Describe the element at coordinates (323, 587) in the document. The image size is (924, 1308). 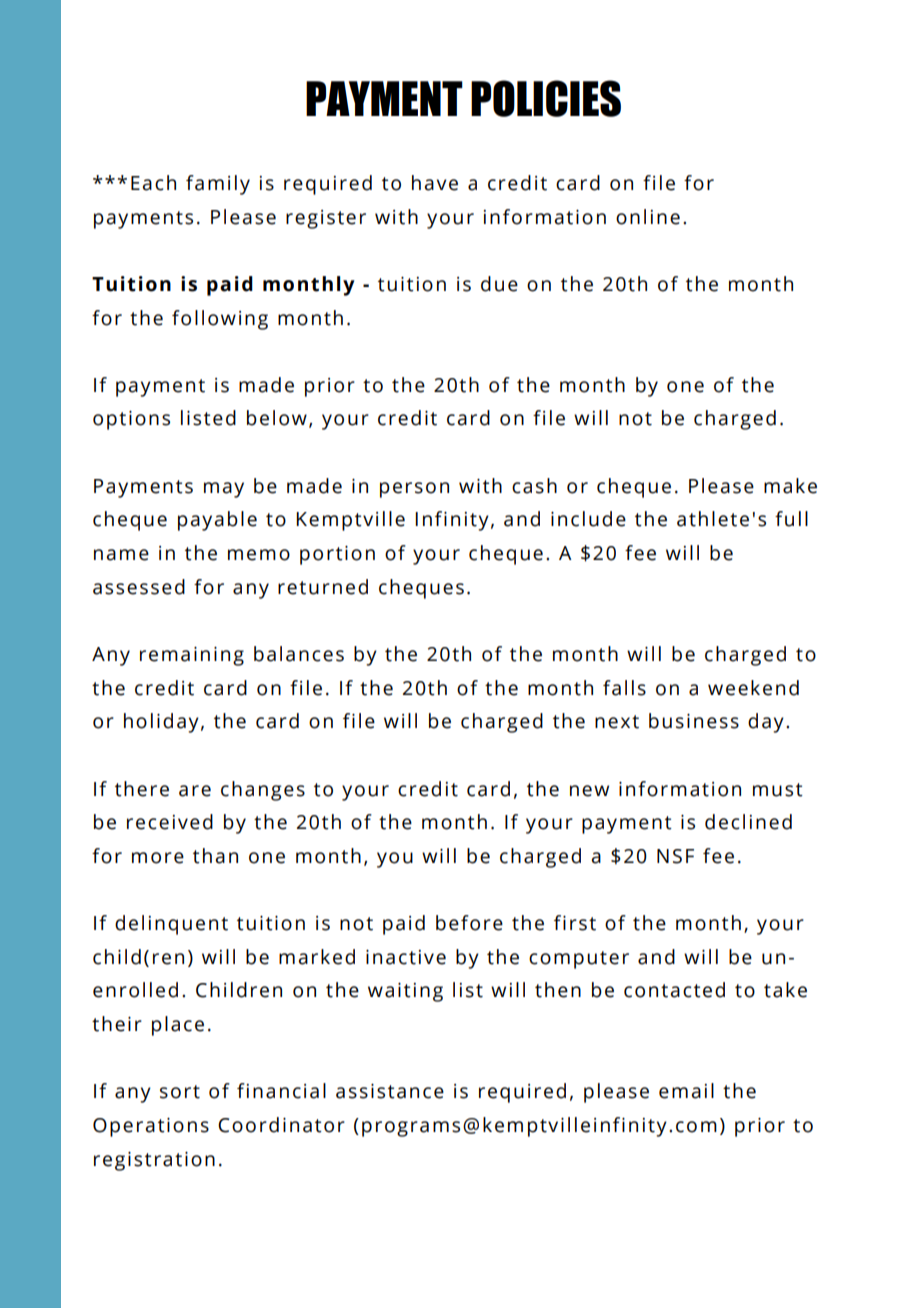
I see `returned` at that location.
